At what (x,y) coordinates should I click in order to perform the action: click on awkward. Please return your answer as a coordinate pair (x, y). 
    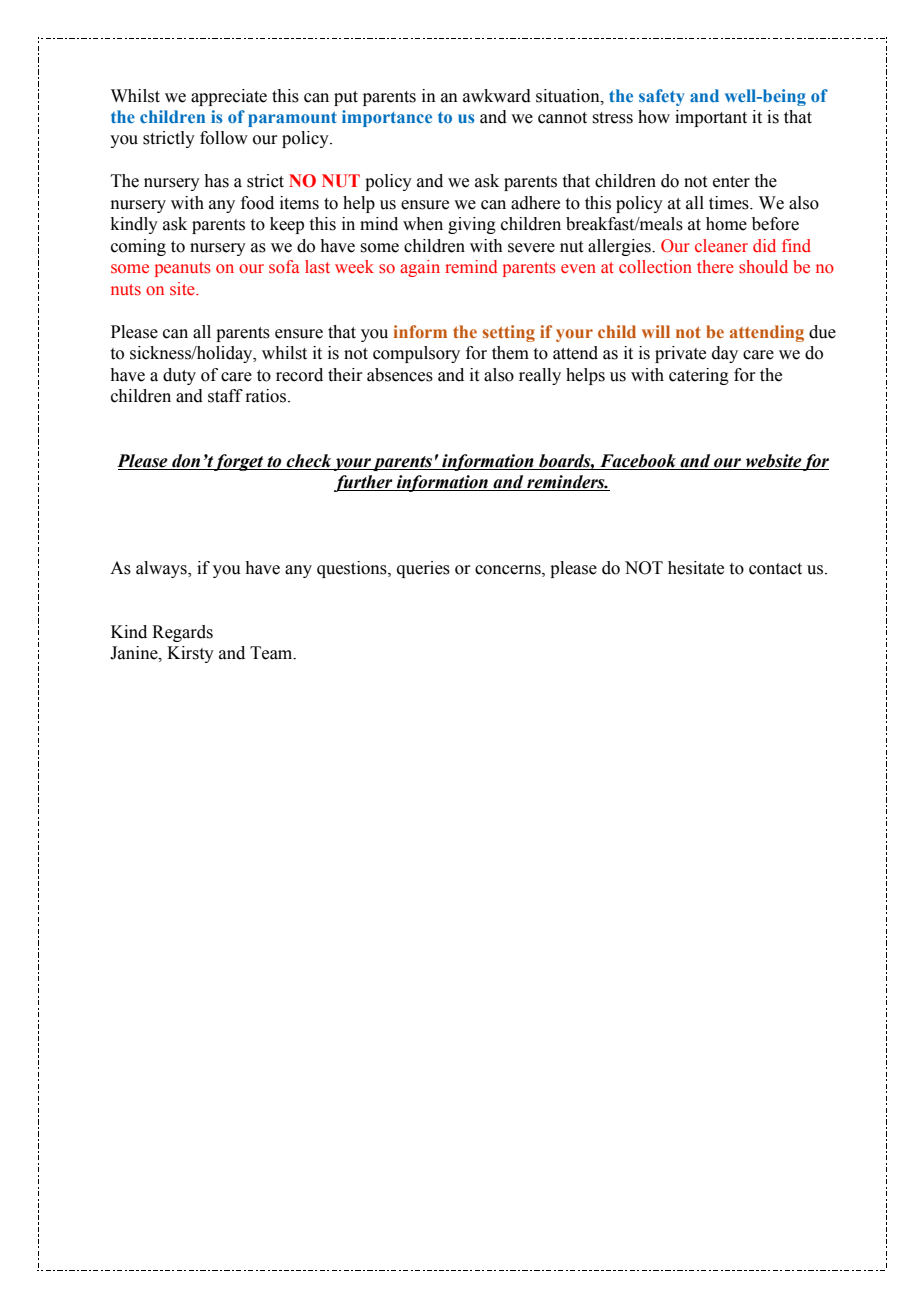
    Looking at the image, I should click on (497, 96).
